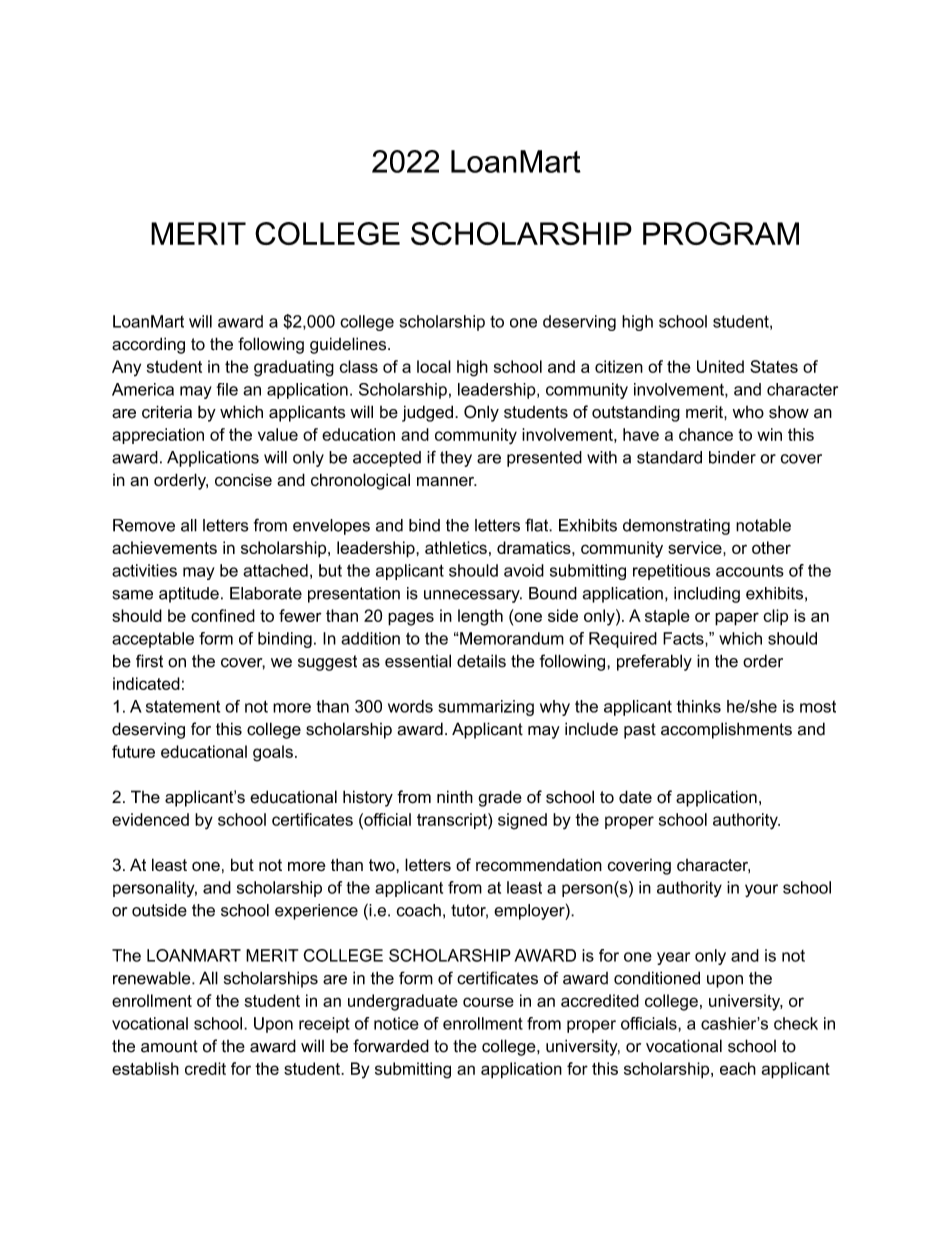  What do you see at coordinates (481, 661) in the document?
I see `details` at bounding box center [481, 661].
